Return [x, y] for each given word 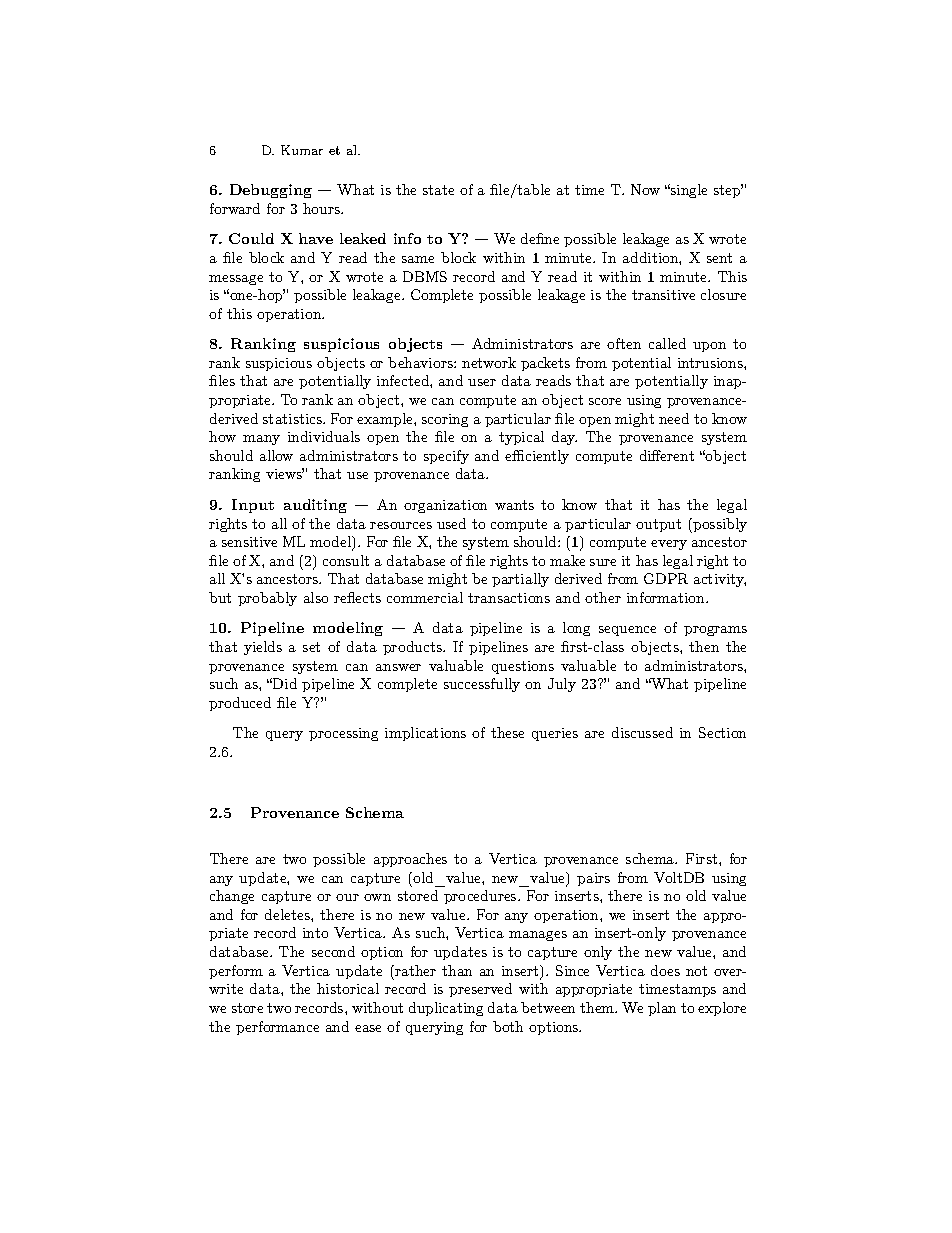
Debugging [271, 191]
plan [662, 1009]
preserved [480, 990]
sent [719, 258]
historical [348, 988]
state [438, 190]
